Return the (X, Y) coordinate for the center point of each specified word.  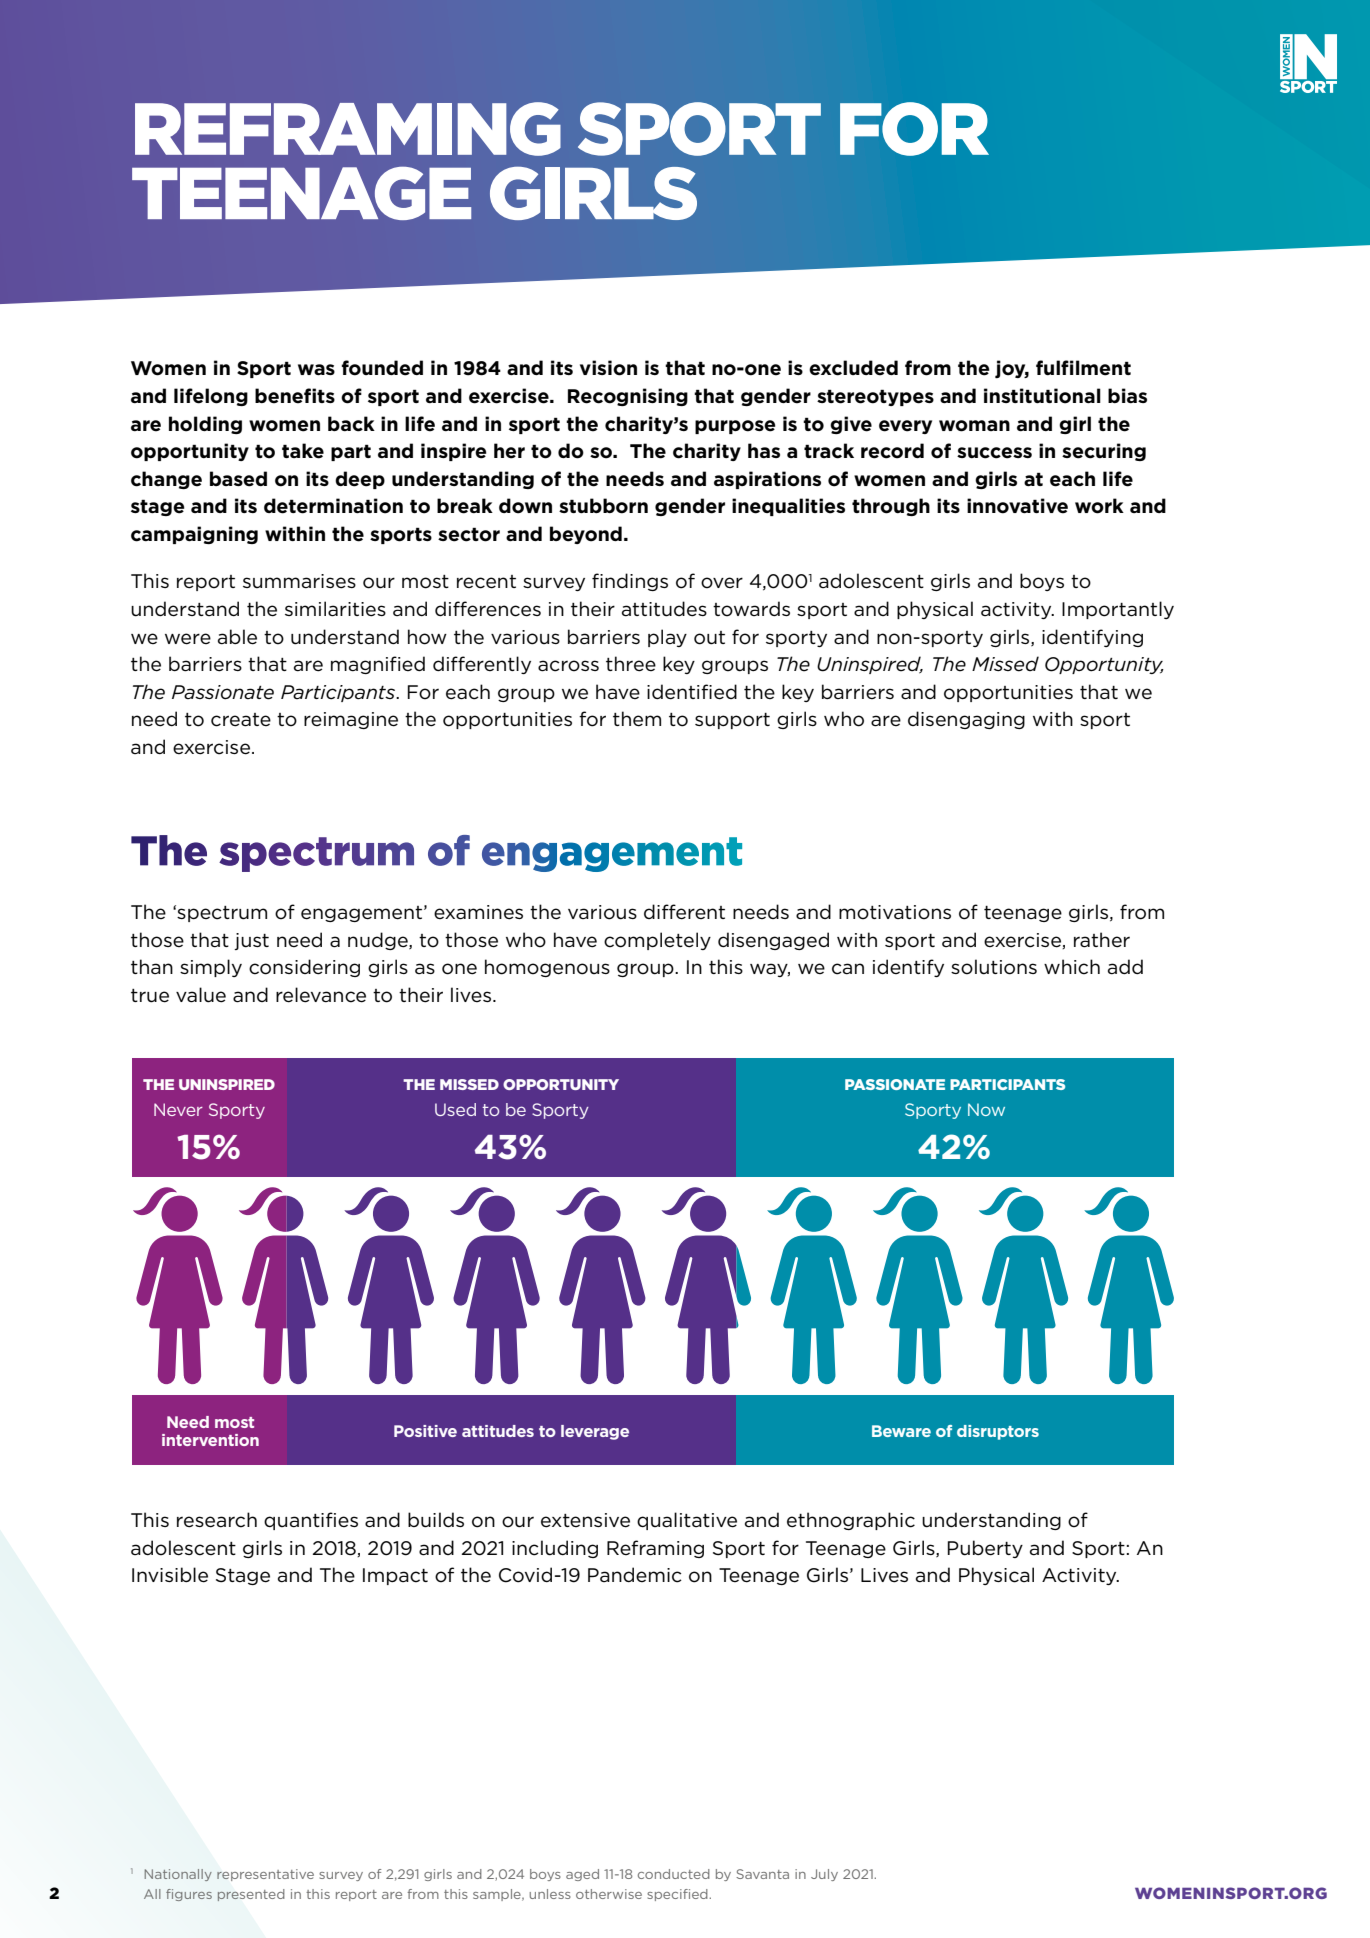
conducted (674, 1874)
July (824, 1875)
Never (178, 1109)
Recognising (628, 397)
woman (974, 426)
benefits (295, 396)
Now (986, 1109)
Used (455, 1109)
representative (265, 1875)
